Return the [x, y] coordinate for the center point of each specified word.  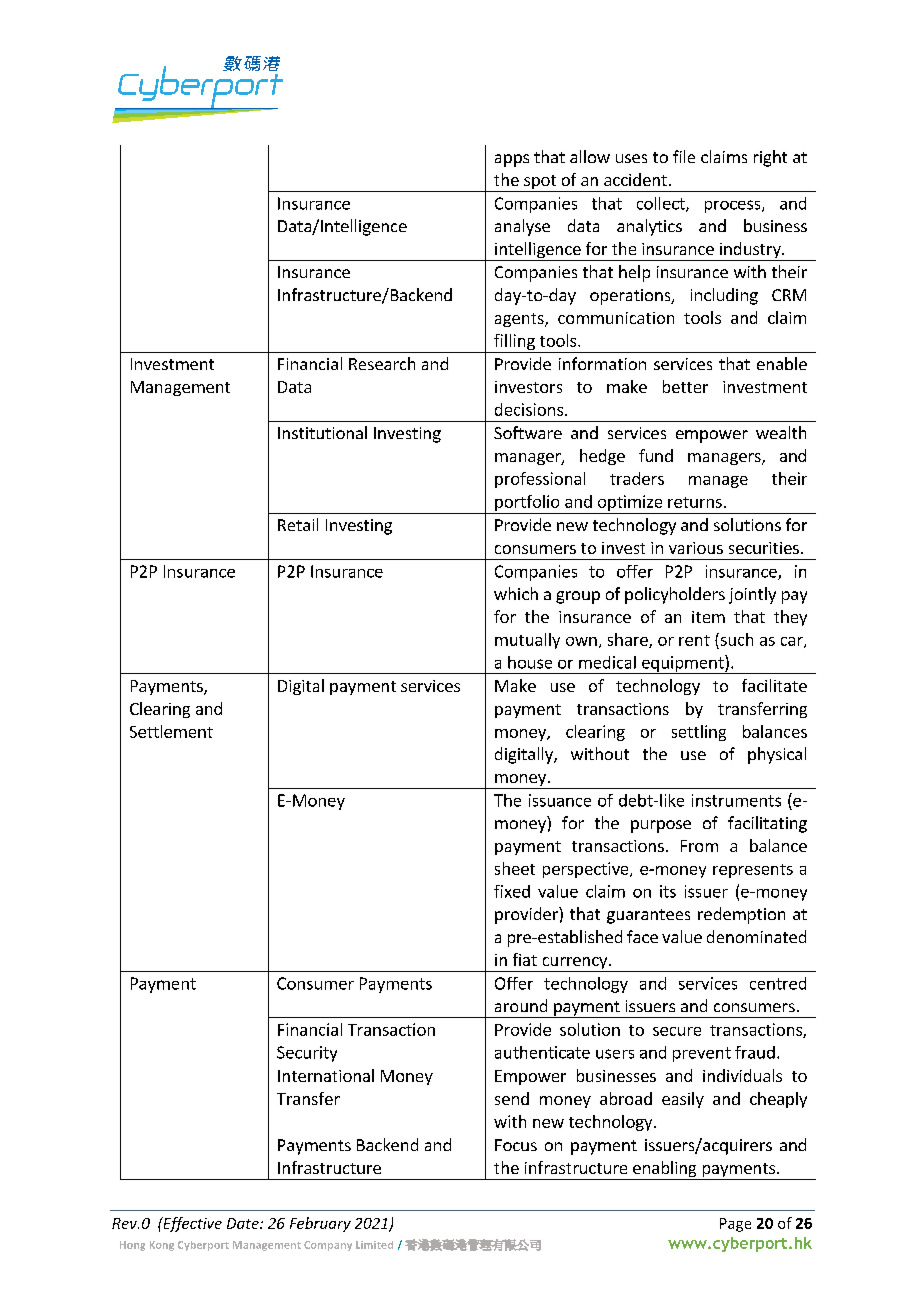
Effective [191, 1224]
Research [382, 363]
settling [699, 733]
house [530, 662]
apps [512, 160]
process [734, 206]
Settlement [171, 731]
